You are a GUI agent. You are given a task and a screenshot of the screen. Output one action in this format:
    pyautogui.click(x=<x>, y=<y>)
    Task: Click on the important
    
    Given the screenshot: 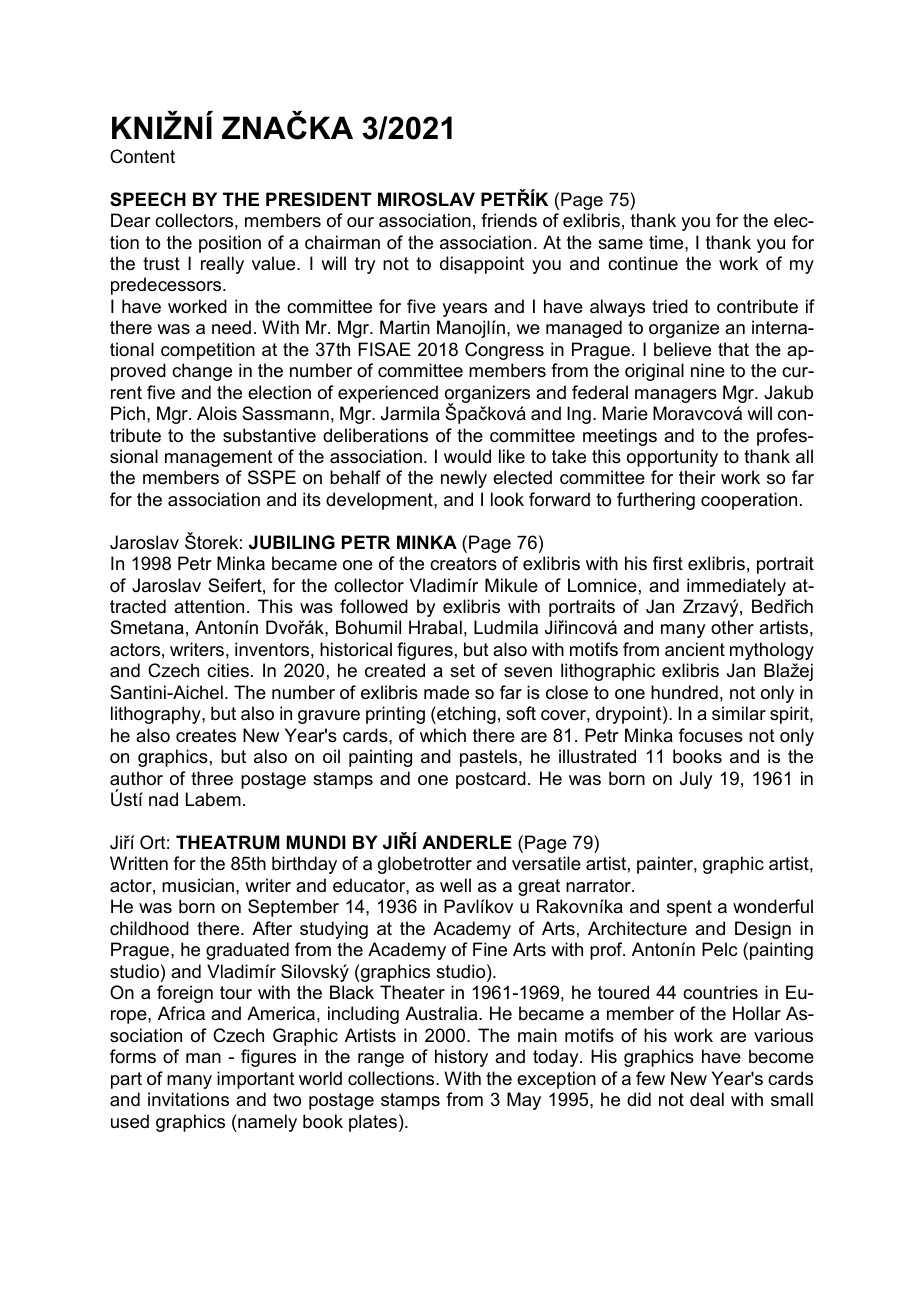 What is the action you would take?
    pyautogui.click(x=256, y=1080)
